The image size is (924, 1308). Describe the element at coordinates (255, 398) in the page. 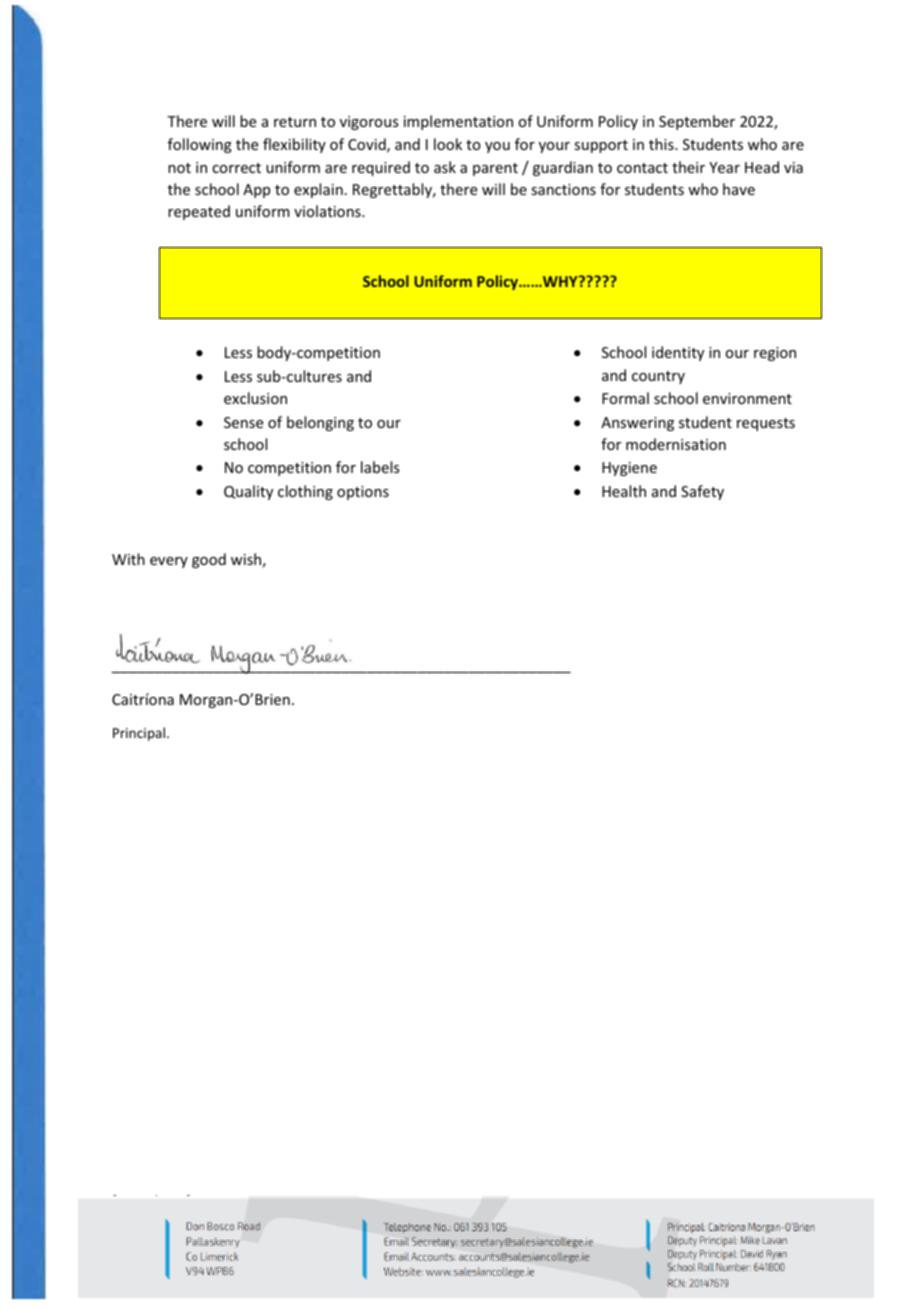

I see `exclusion` at that location.
